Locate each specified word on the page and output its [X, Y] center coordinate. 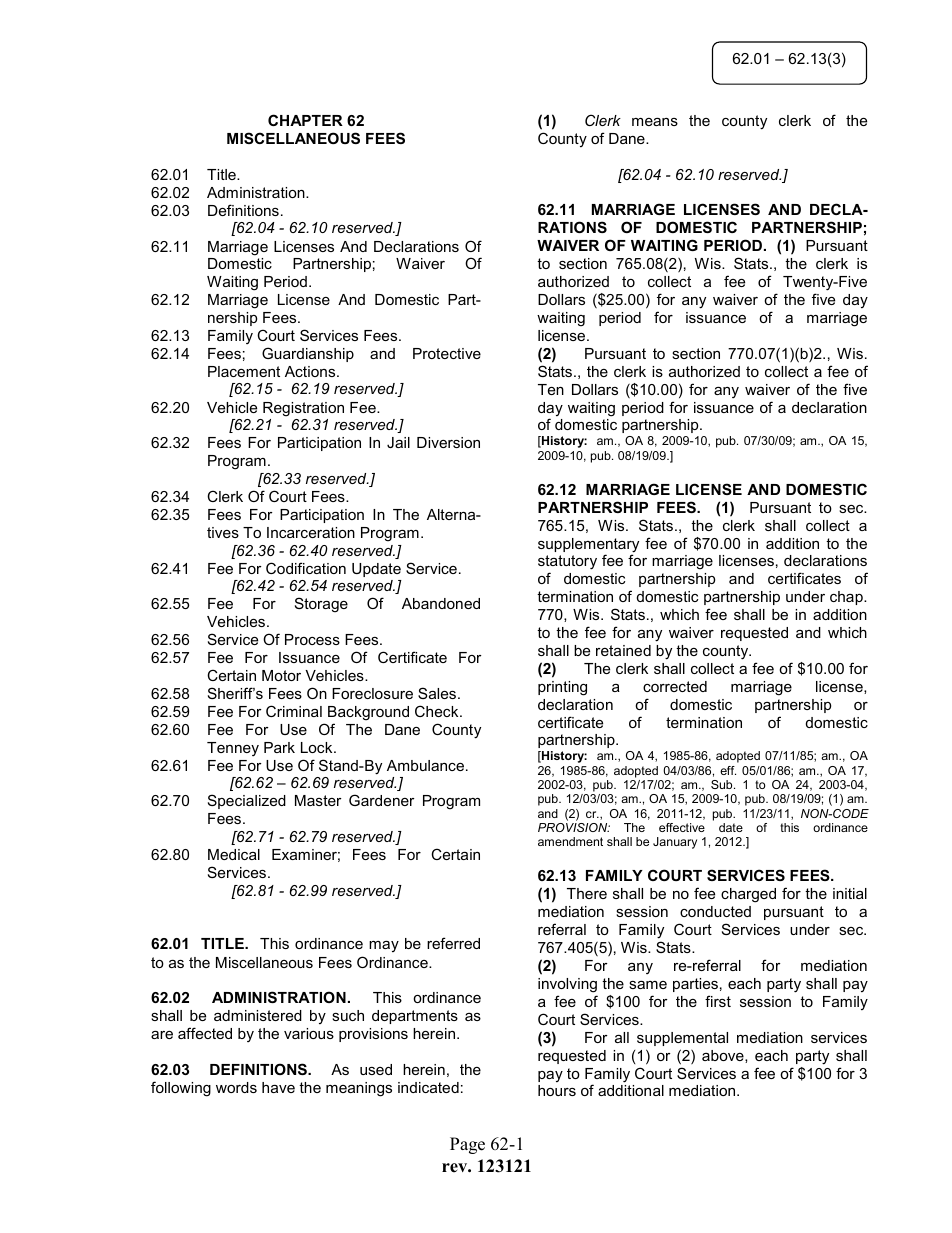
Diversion [448, 442]
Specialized [247, 801]
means [655, 122]
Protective [447, 353]
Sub [723, 784]
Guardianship [308, 354]
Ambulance [425, 765]
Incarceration [311, 532]
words [236, 1087]
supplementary [588, 546]
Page [467, 1145]
